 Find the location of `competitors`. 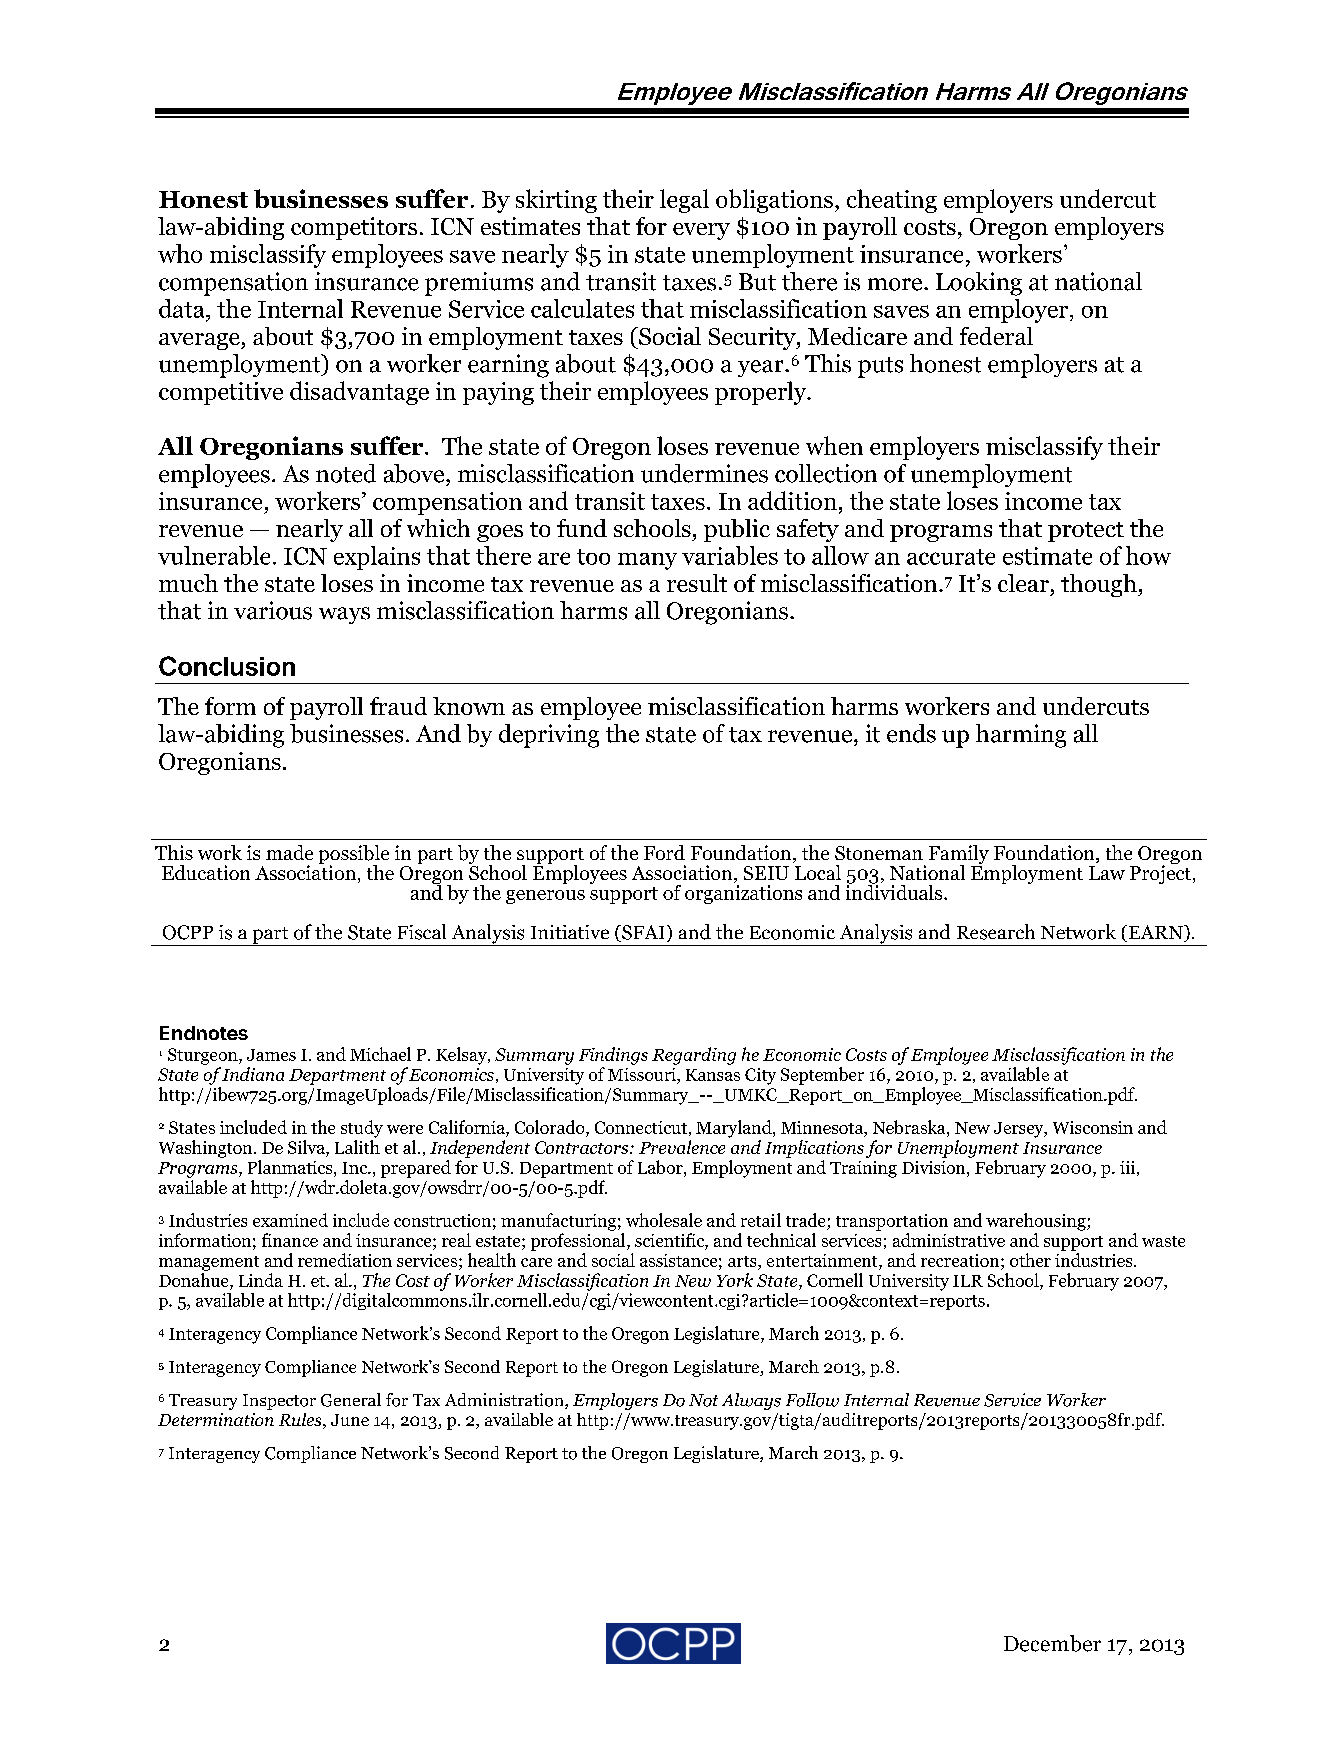

competitors is located at coordinates (354, 228).
